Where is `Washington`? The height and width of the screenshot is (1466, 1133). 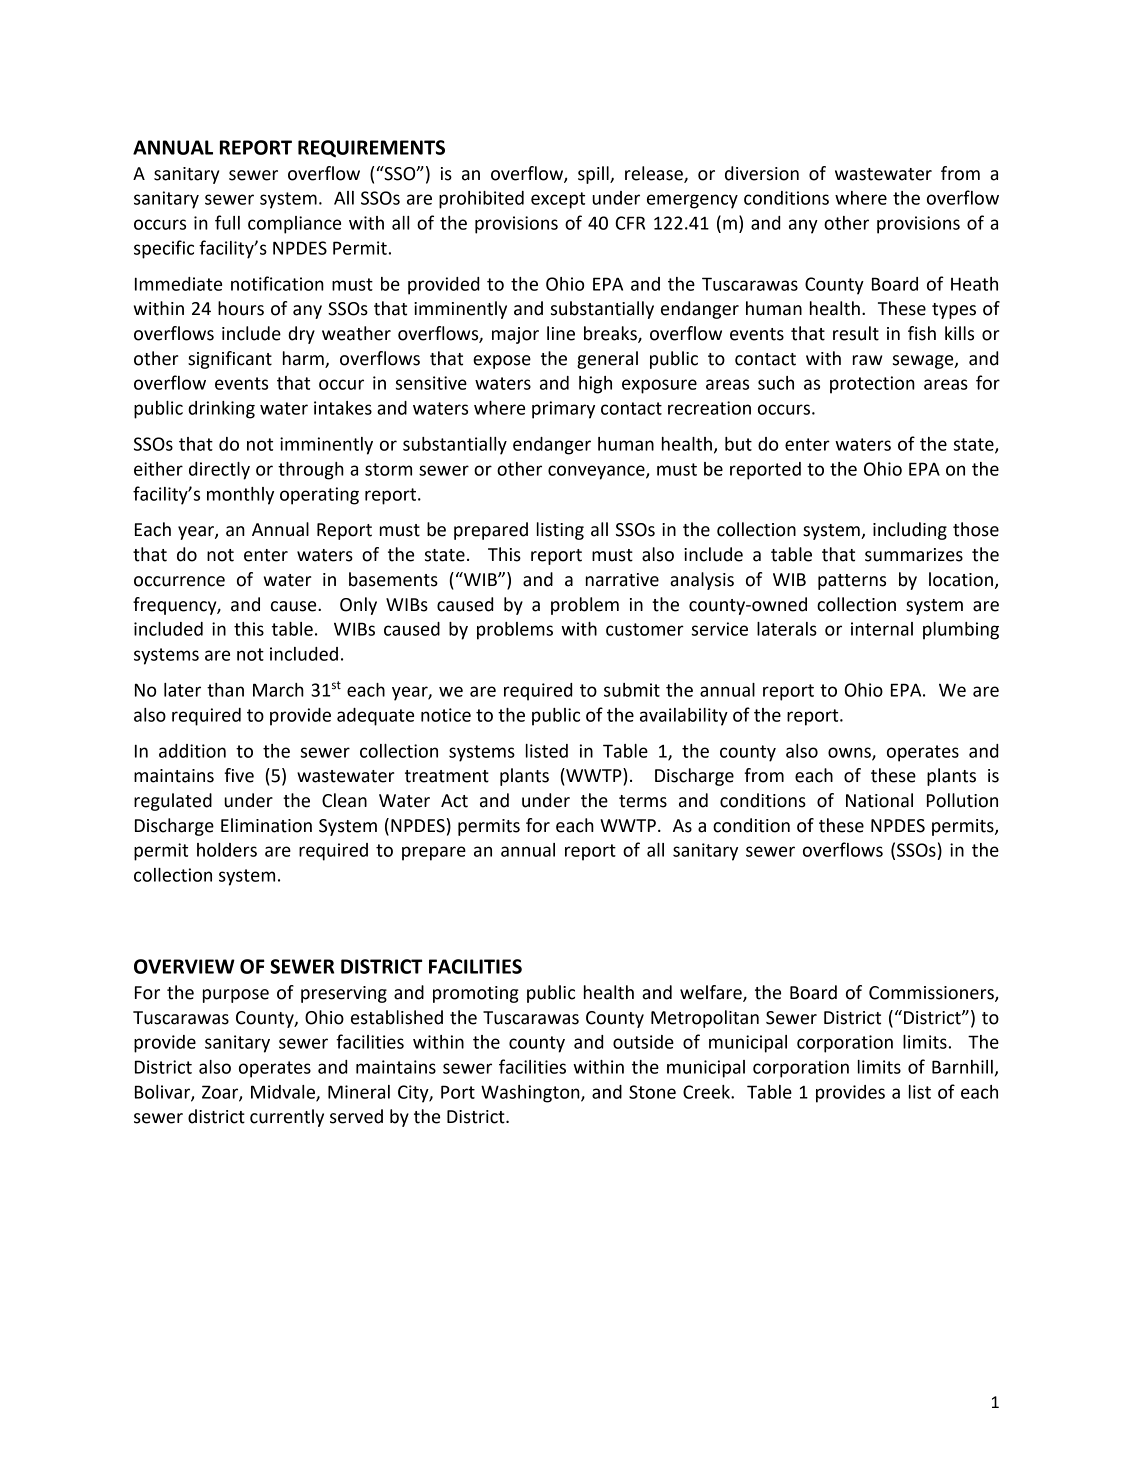 Washington is located at coordinates (531, 1094).
